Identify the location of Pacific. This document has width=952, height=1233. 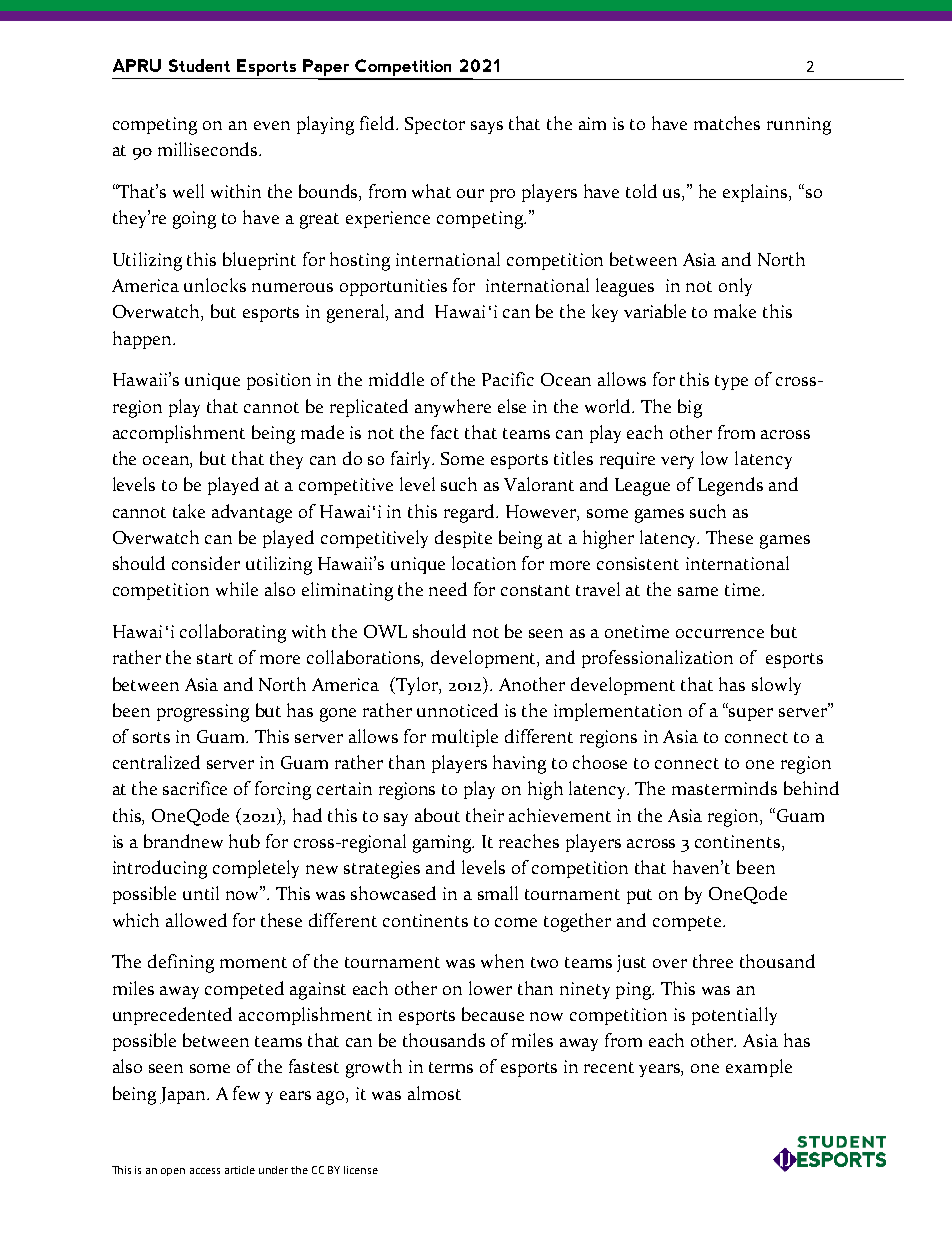
(508, 379).
